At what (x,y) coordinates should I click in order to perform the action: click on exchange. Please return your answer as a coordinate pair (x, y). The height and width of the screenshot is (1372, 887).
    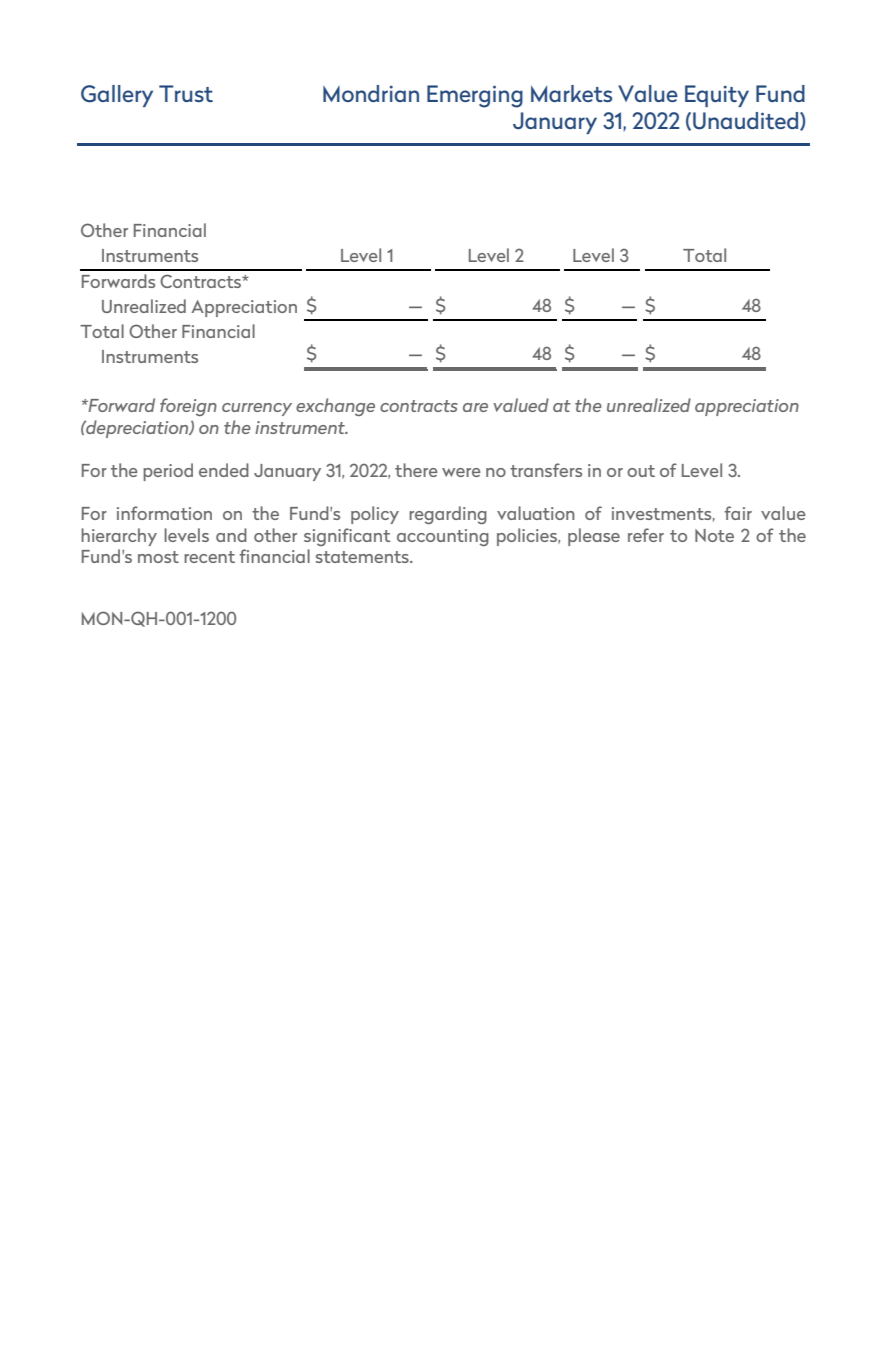
    Looking at the image, I should click on (335, 407).
